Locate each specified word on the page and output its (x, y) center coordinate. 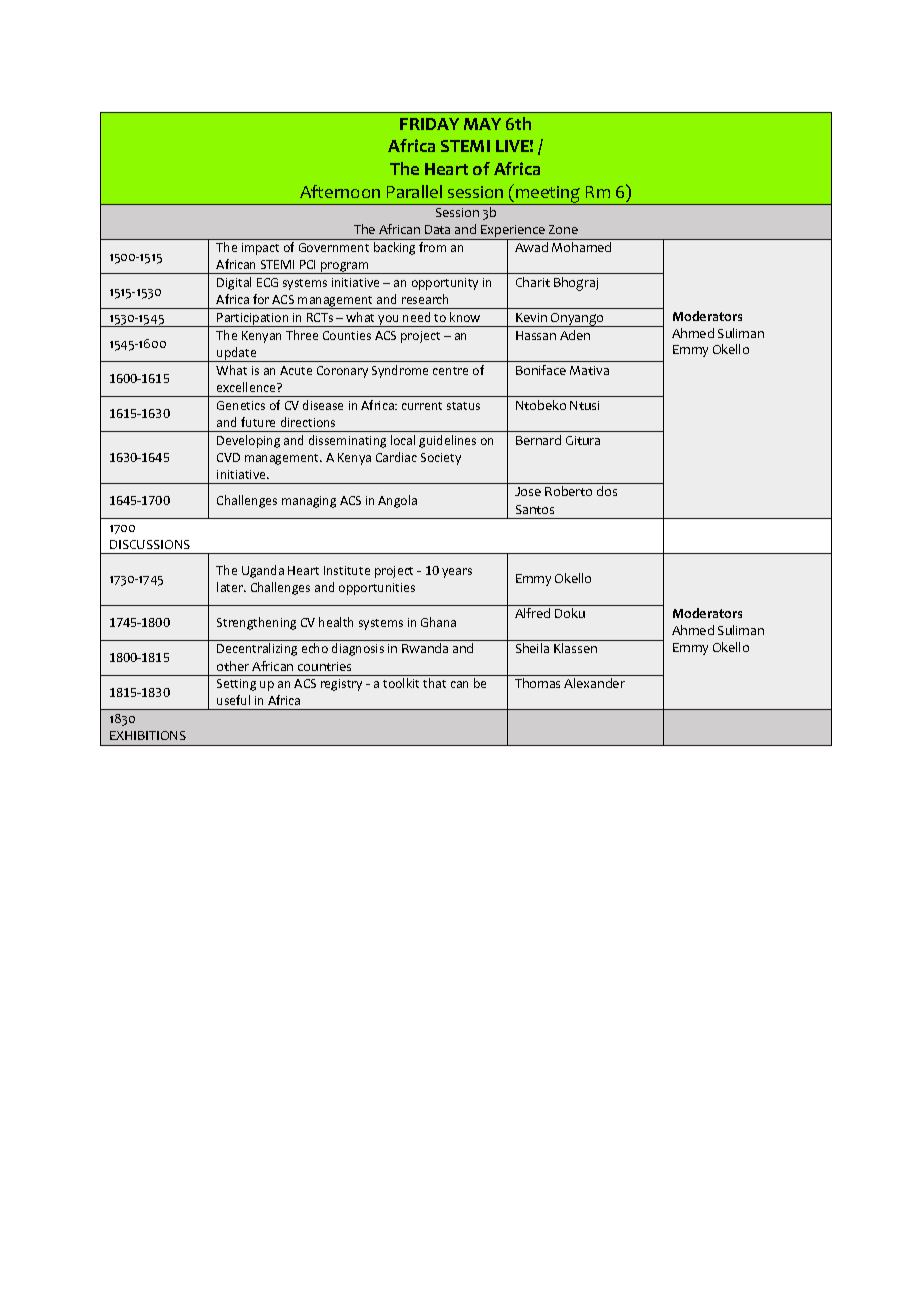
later (231, 587)
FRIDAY (429, 124)
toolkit (401, 683)
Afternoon (340, 191)
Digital (234, 283)
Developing (248, 441)
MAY (482, 124)
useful (233, 700)
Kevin (531, 317)
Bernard (538, 440)
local (403, 440)
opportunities (377, 589)
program (345, 268)
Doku (570, 613)
